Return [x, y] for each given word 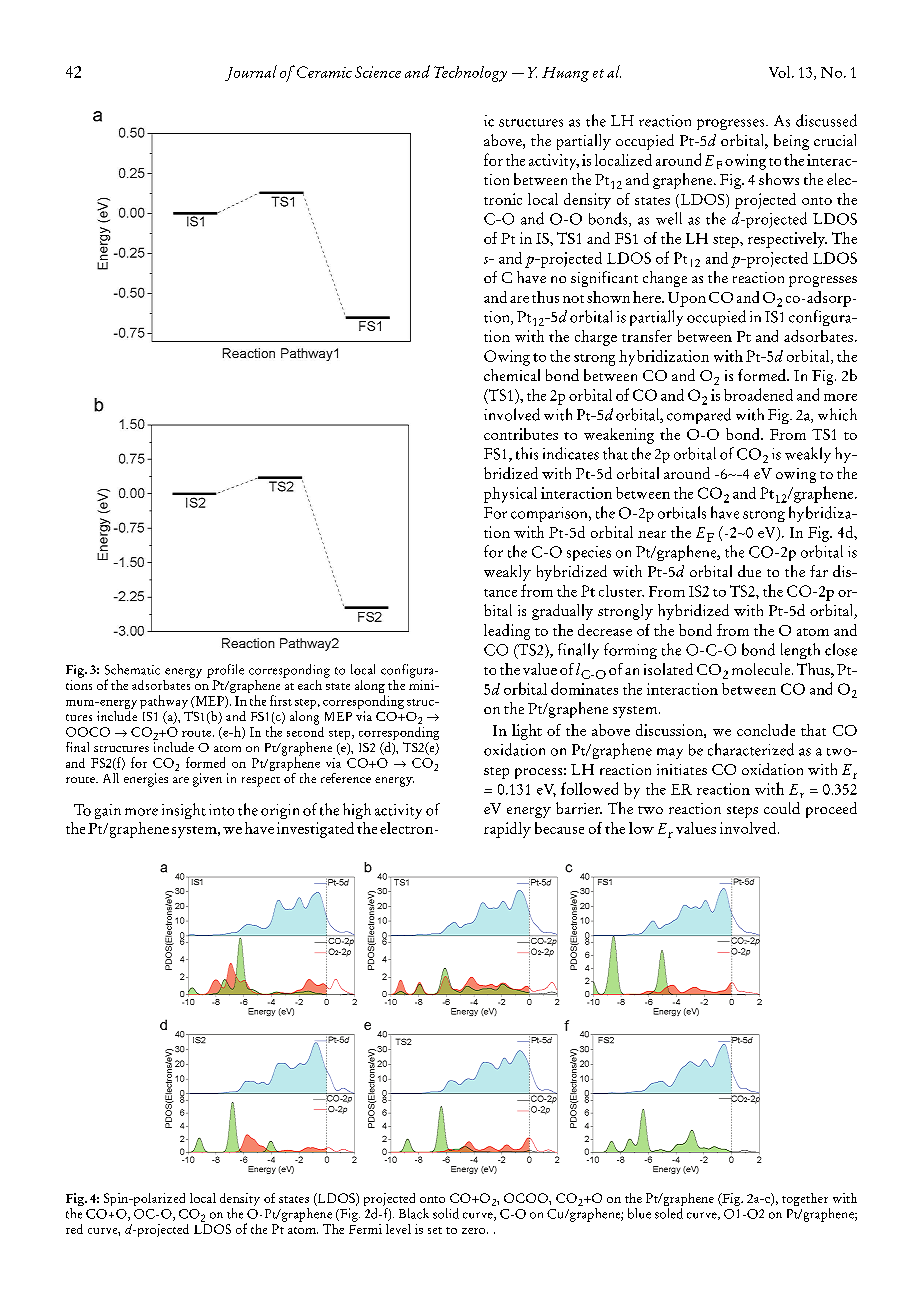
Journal [251, 73]
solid [446, 1213]
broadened [758, 394]
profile [225, 671]
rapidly [507, 830]
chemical [512, 375]
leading [507, 632]
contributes [521, 434]
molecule [762, 669]
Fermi [365, 1227]
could [782, 808]
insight [184, 811]
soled [669, 1212]
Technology [470, 74]
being [791, 142]
